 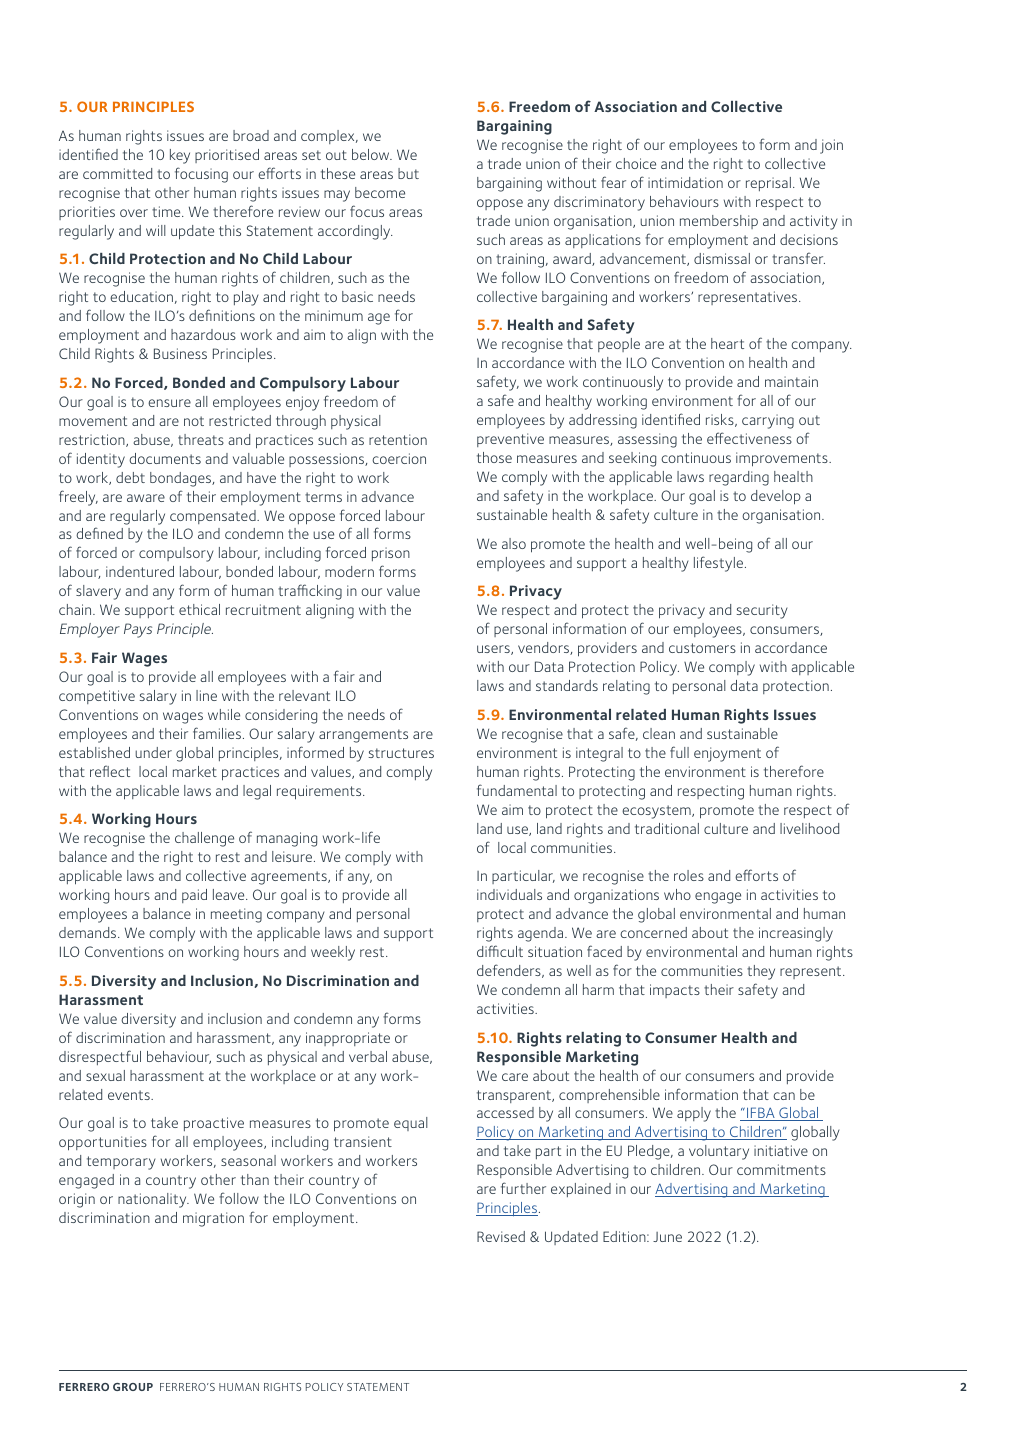 What do you see at coordinates (401, 753) in the screenshot?
I see `structures` at bounding box center [401, 753].
